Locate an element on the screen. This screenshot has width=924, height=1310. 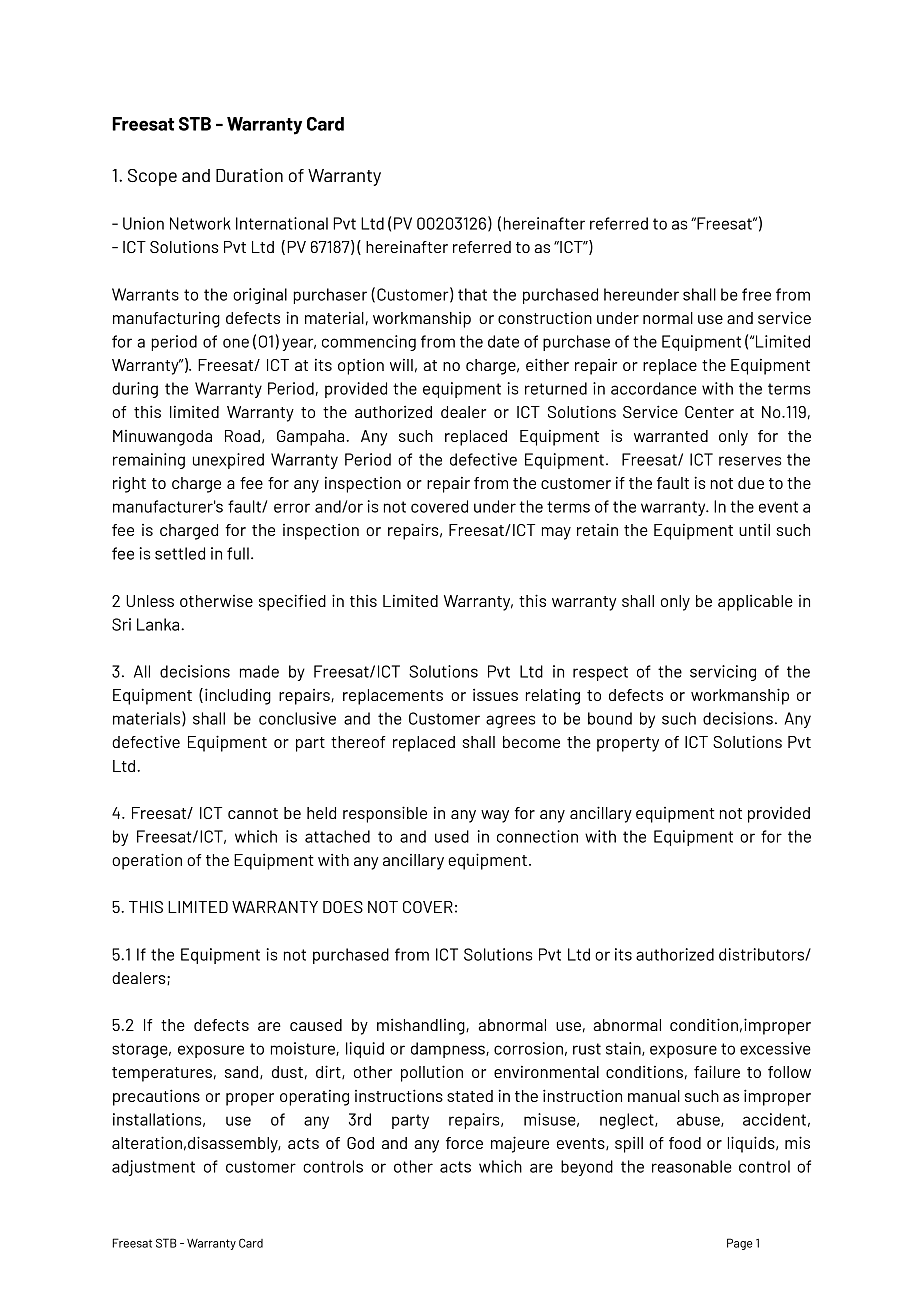
force is located at coordinates (464, 1143).
